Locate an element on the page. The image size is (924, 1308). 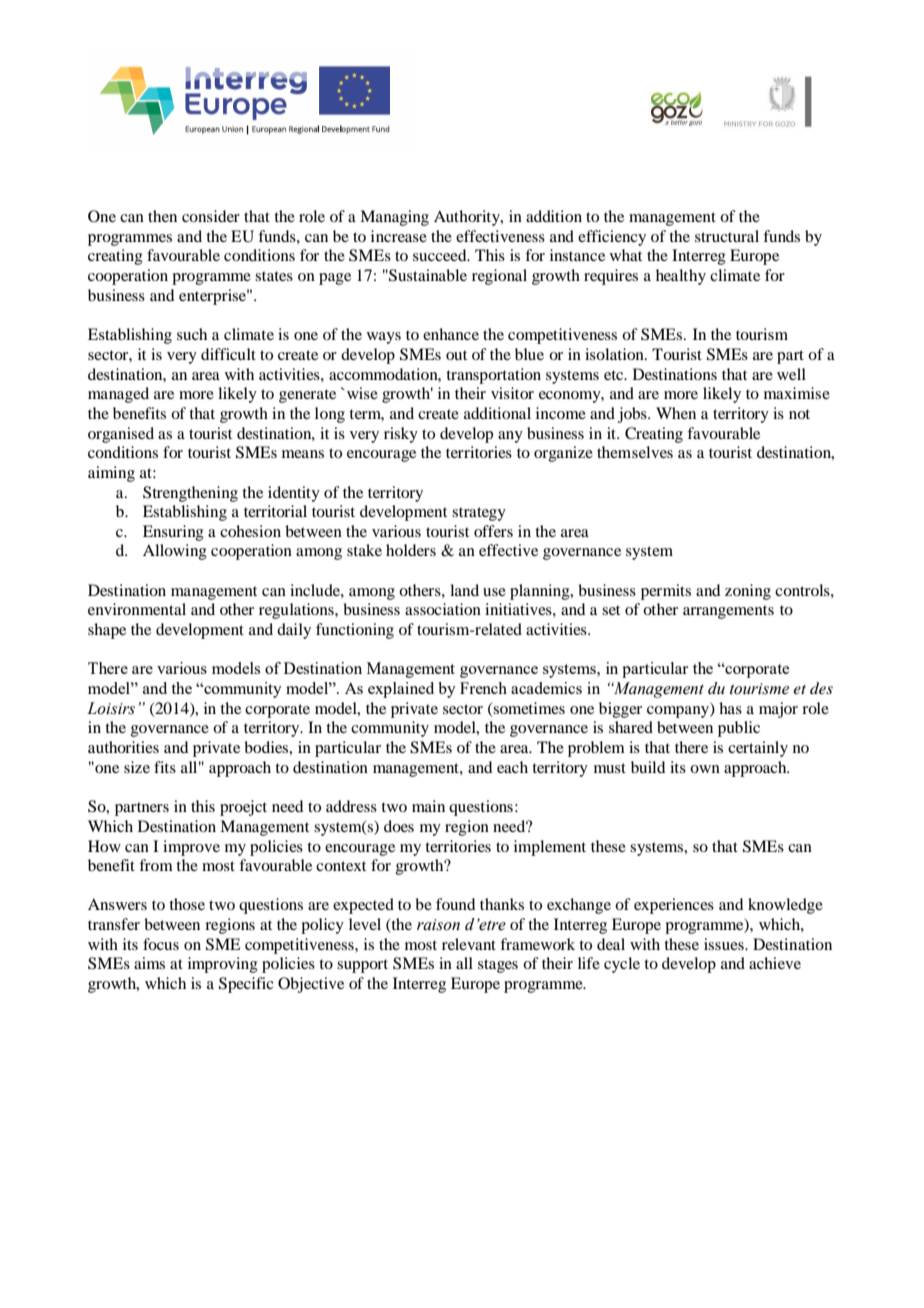
size is located at coordinates (137, 767).
